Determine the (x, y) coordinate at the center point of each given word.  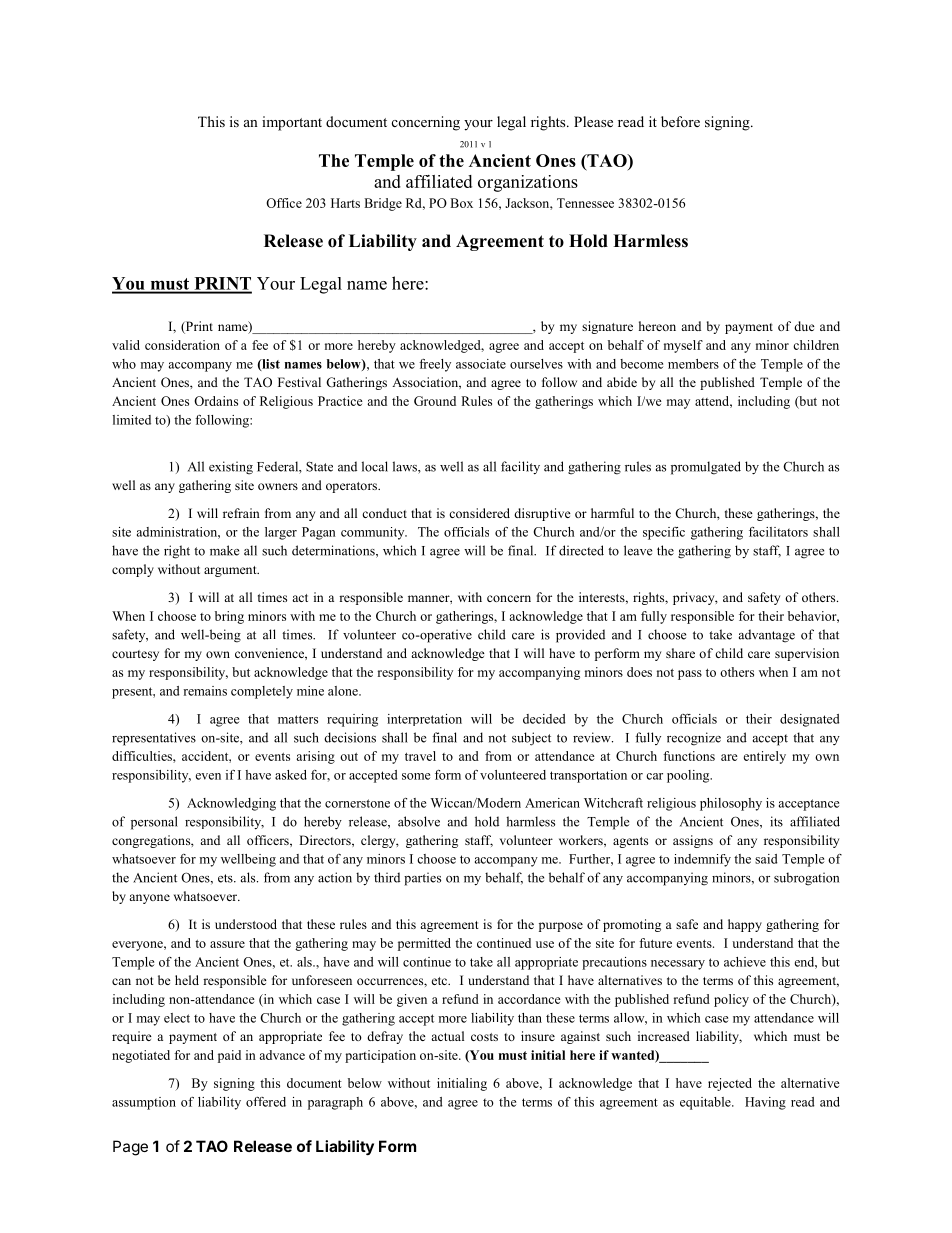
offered (266, 1102)
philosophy (731, 804)
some (416, 776)
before (680, 121)
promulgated (706, 468)
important (292, 123)
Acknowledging (231, 804)
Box (461, 203)
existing (231, 468)
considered (479, 513)
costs (484, 1037)
